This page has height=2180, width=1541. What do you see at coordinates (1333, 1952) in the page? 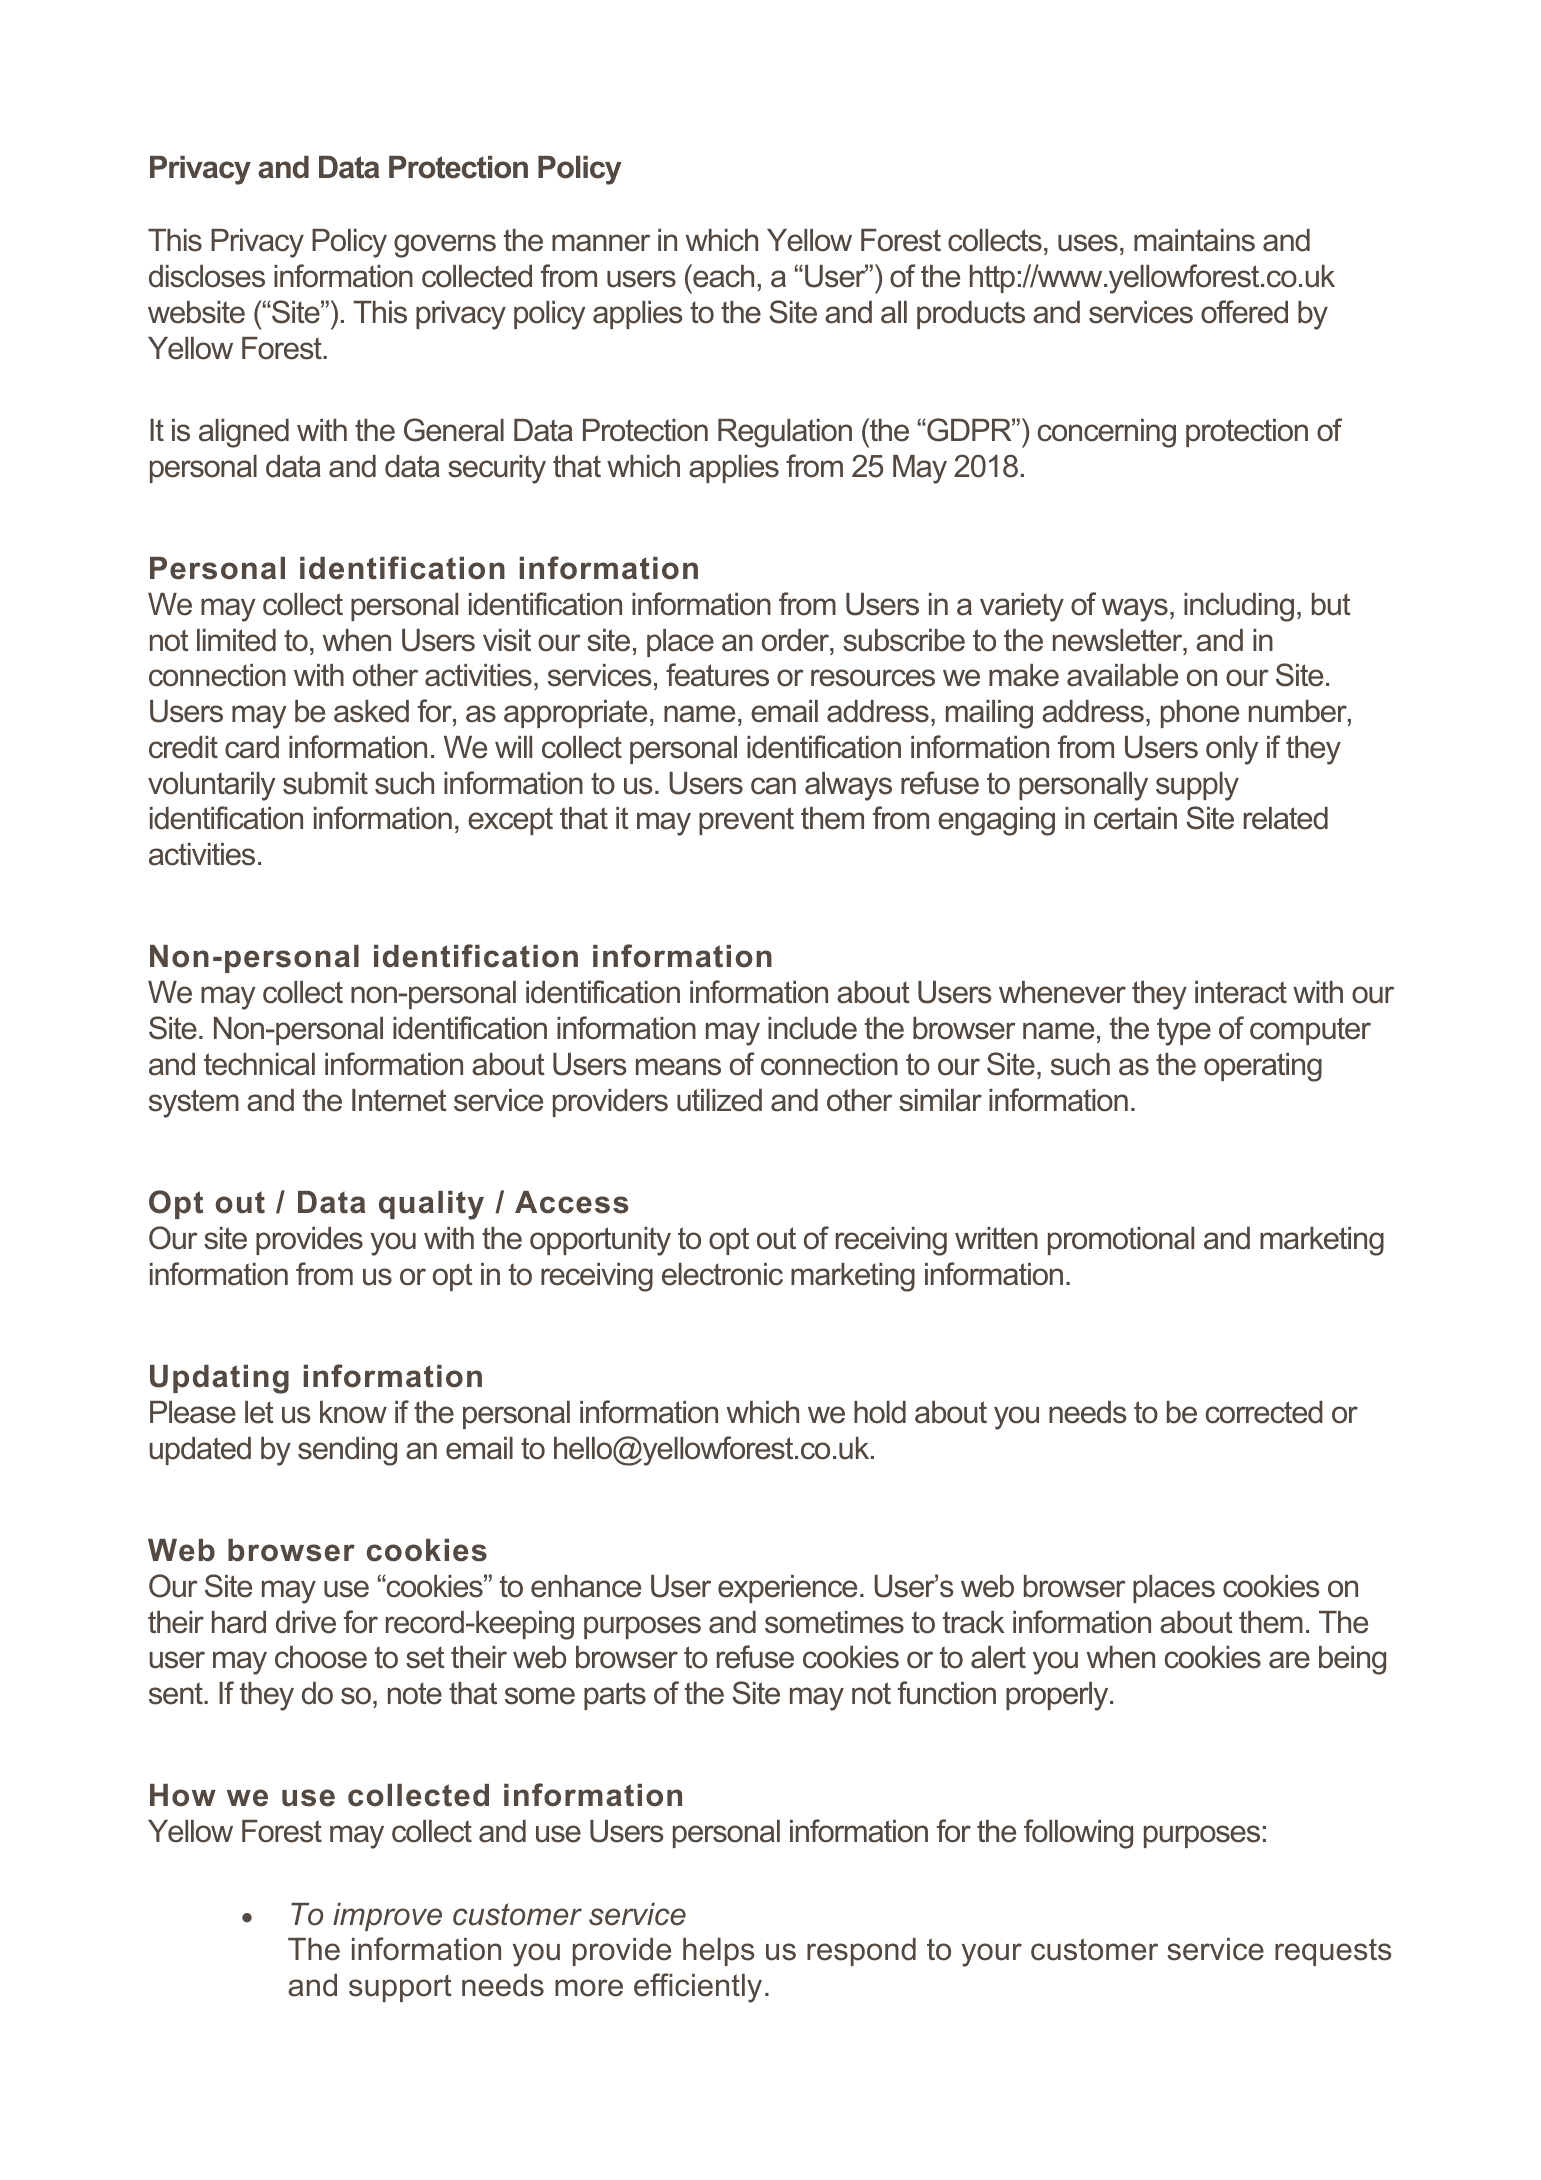
I see `requests` at bounding box center [1333, 1952].
